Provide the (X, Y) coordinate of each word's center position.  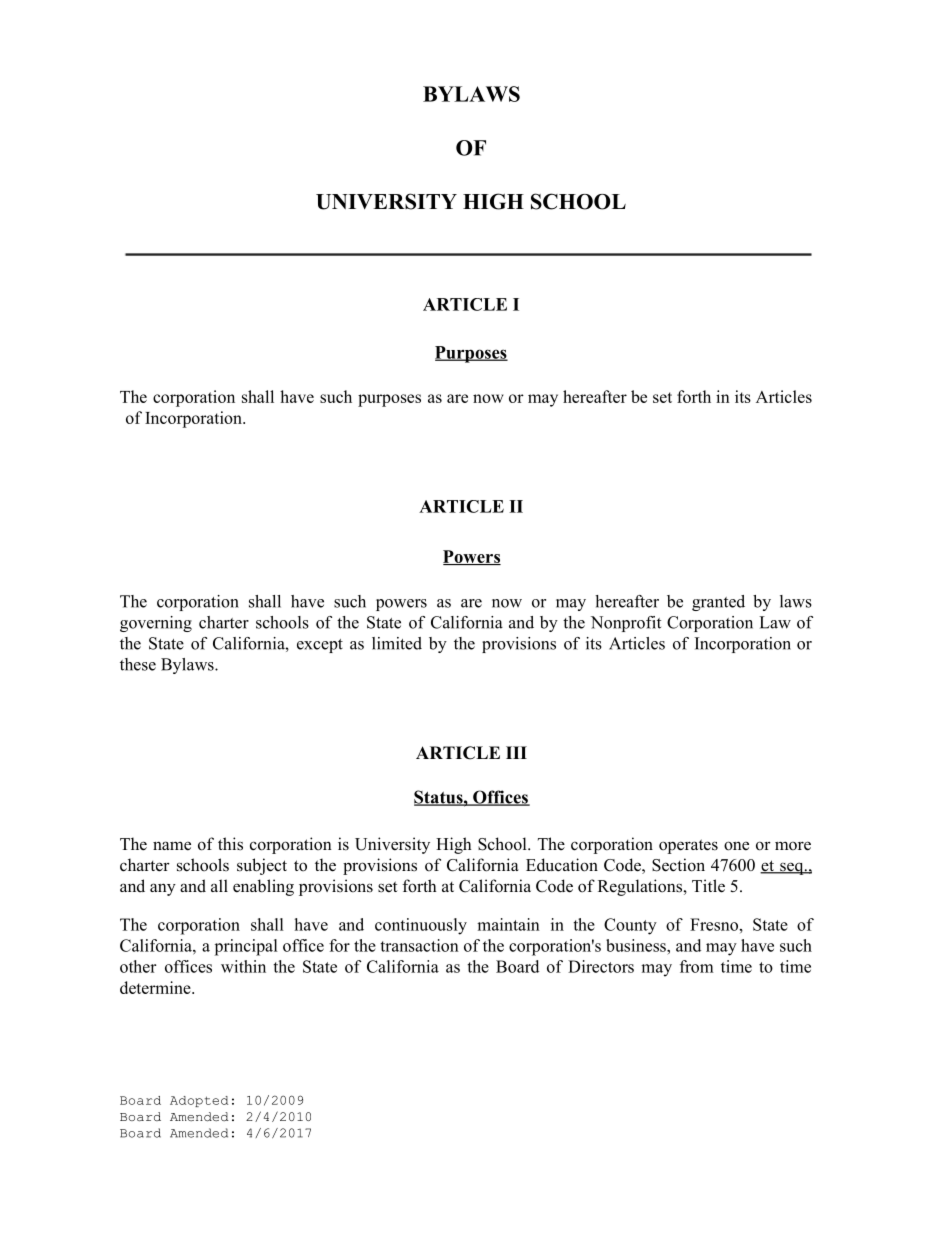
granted (718, 603)
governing (156, 624)
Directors (601, 966)
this (230, 844)
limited (397, 643)
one (736, 846)
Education (562, 865)
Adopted (199, 1101)
